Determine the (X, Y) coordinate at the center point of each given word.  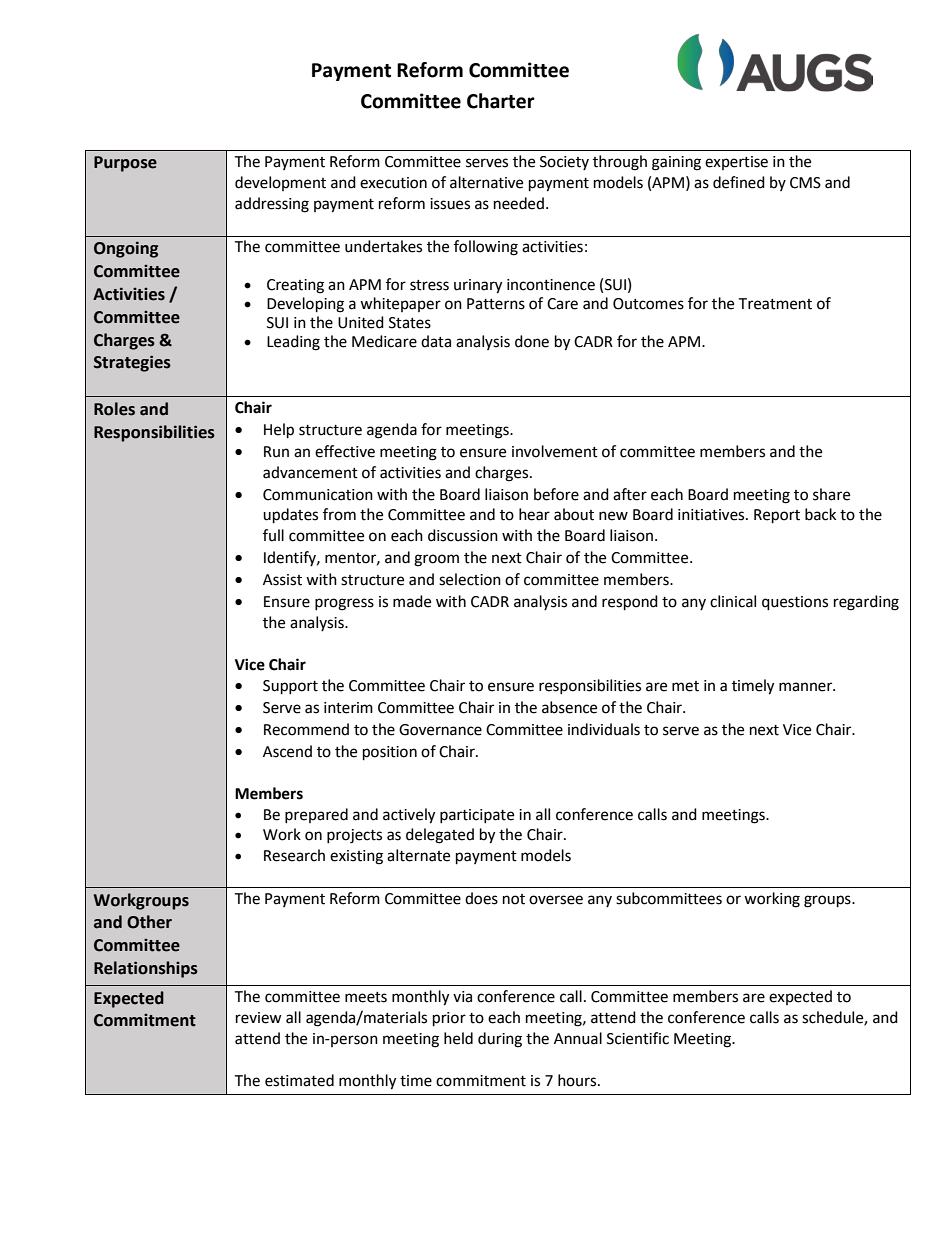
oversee (556, 900)
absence (569, 707)
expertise (736, 163)
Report (777, 516)
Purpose (125, 164)
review (259, 1018)
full (273, 535)
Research (294, 855)
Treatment (775, 304)
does (481, 898)
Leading (293, 343)
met (685, 686)
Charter (501, 101)
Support (290, 687)
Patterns (496, 304)
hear (534, 514)
